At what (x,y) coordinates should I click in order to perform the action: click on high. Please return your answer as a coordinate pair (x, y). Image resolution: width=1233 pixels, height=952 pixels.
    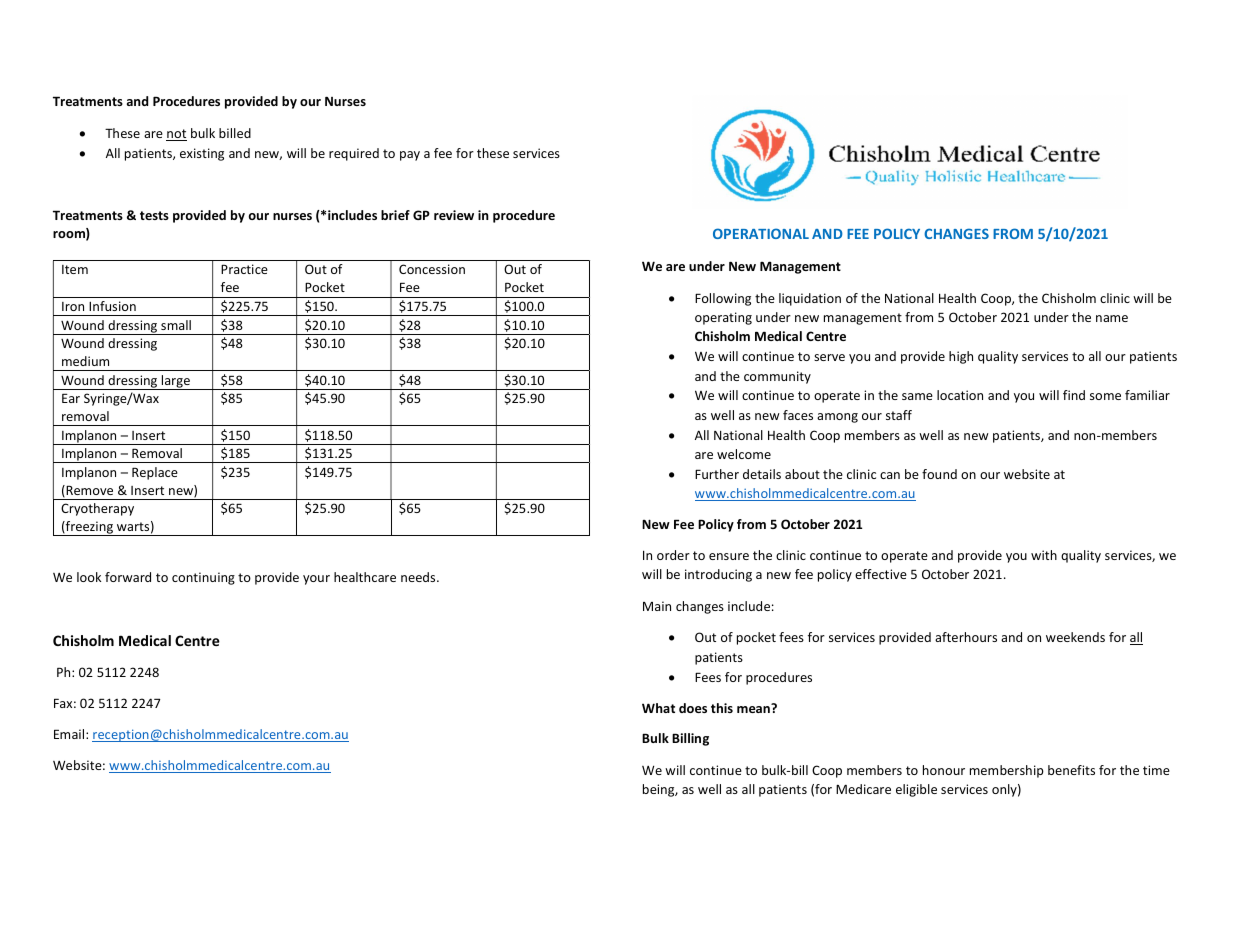
    Looking at the image, I should click on (961, 357).
